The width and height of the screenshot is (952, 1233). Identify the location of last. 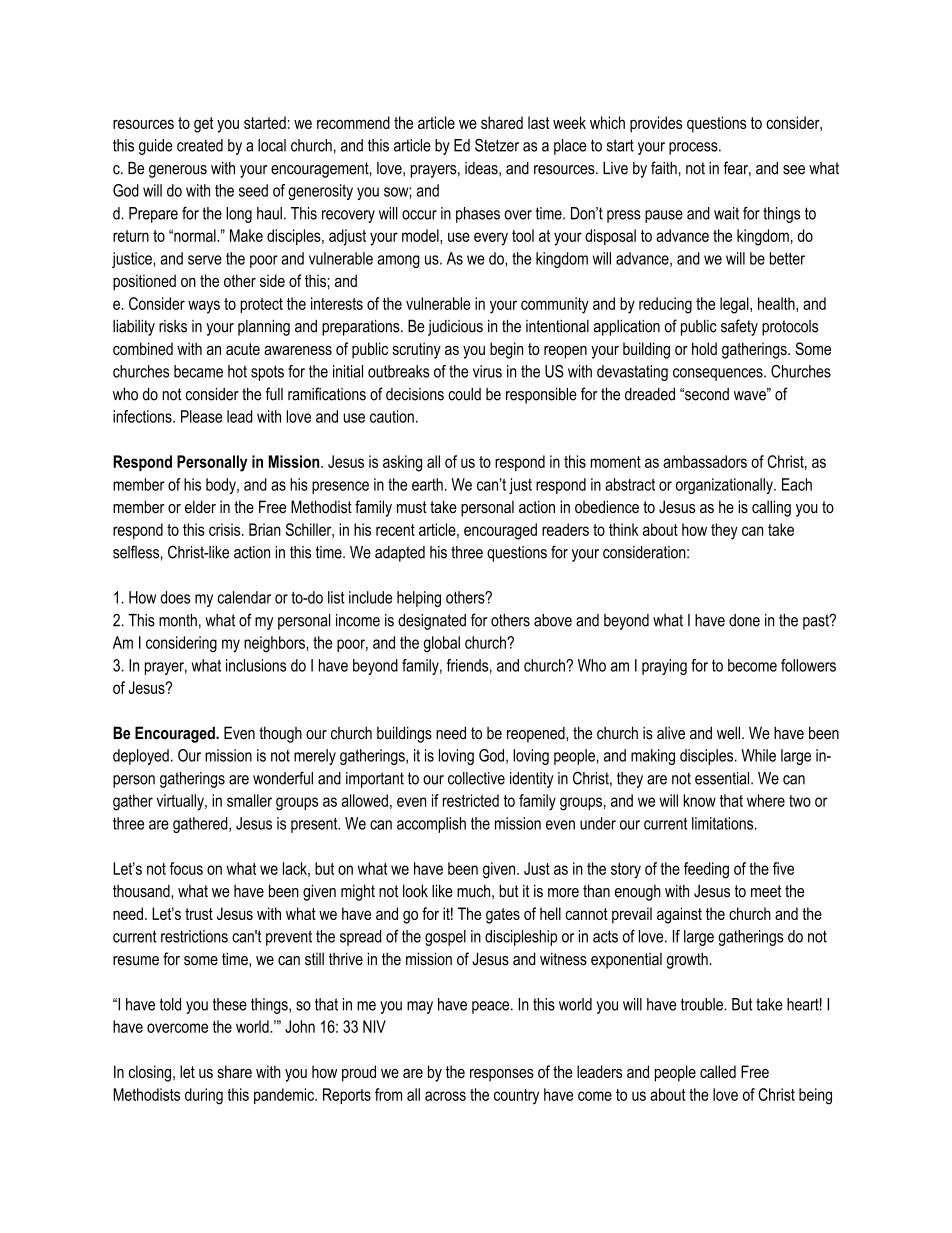
(539, 122).
